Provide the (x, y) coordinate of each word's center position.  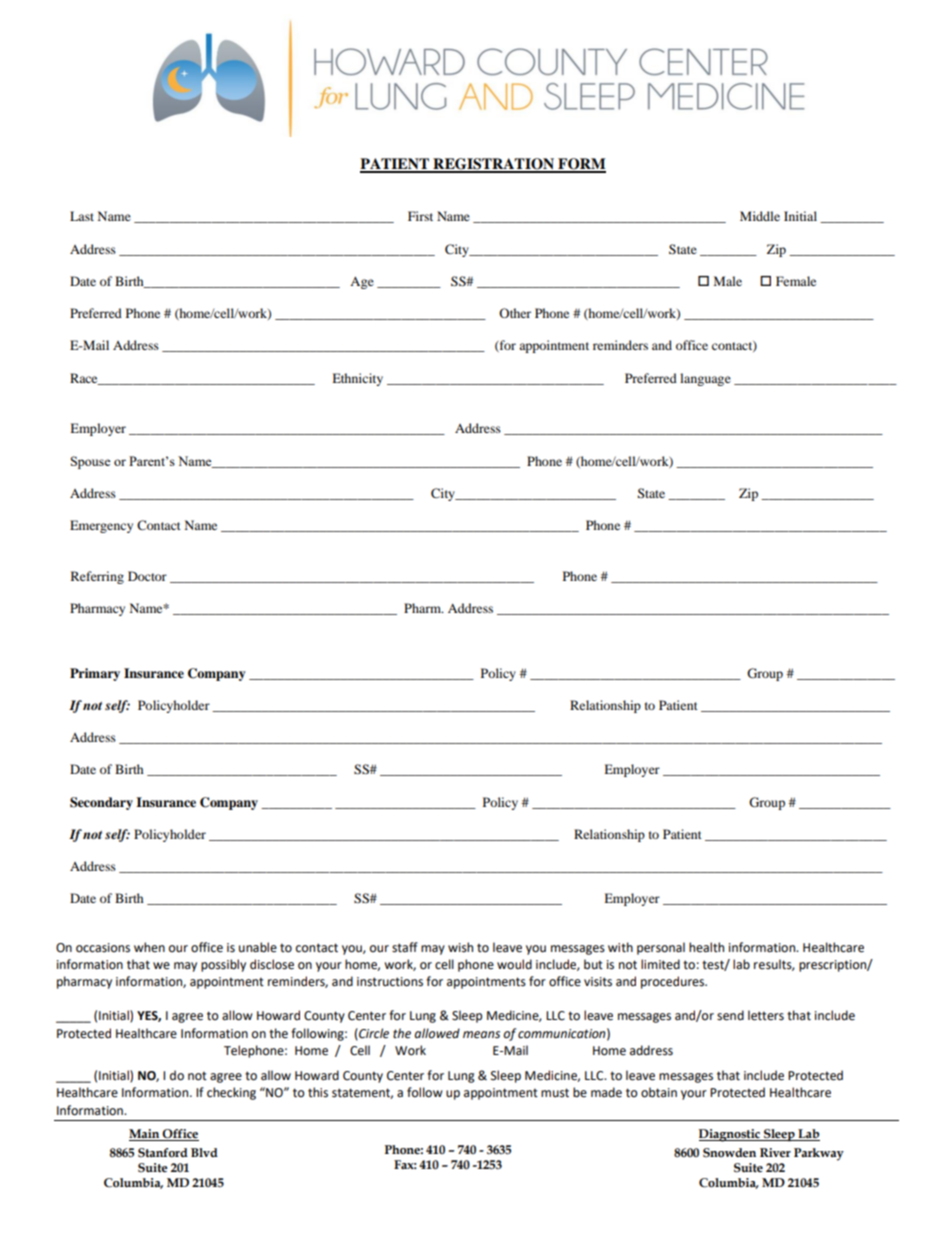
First (420, 216)
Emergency (101, 526)
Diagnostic (730, 1135)
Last (82, 216)
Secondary (101, 803)
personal (661, 948)
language (705, 379)
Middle (760, 216)
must (555, 1093)
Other (515, 313)
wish (460, 947)
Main (145, 1135)
